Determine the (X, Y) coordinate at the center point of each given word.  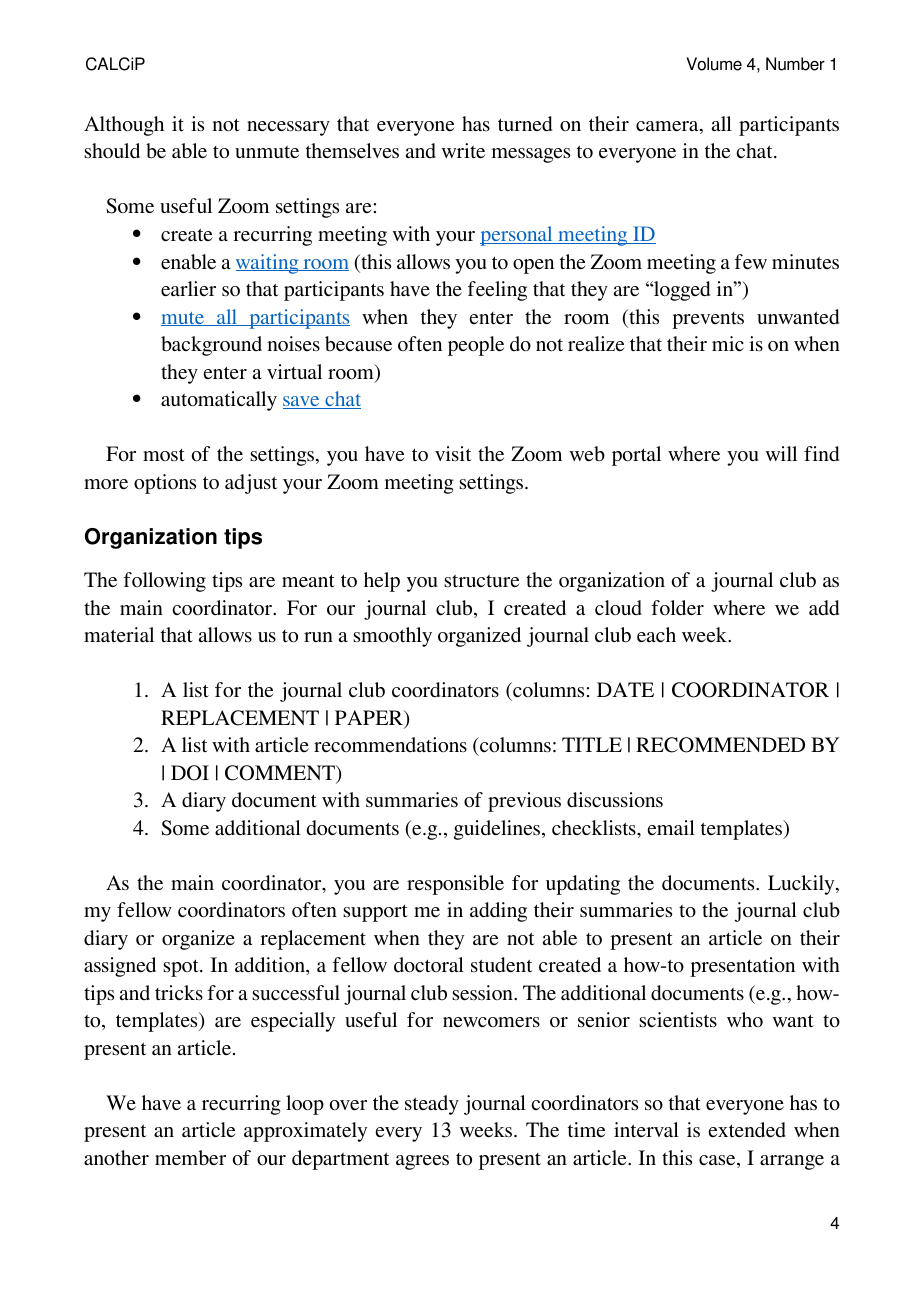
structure (481, 581)
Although (124, 126)
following (165, 582)
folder (678, 607)
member (190, 1158)
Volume (714, 64)
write (463, 150)
